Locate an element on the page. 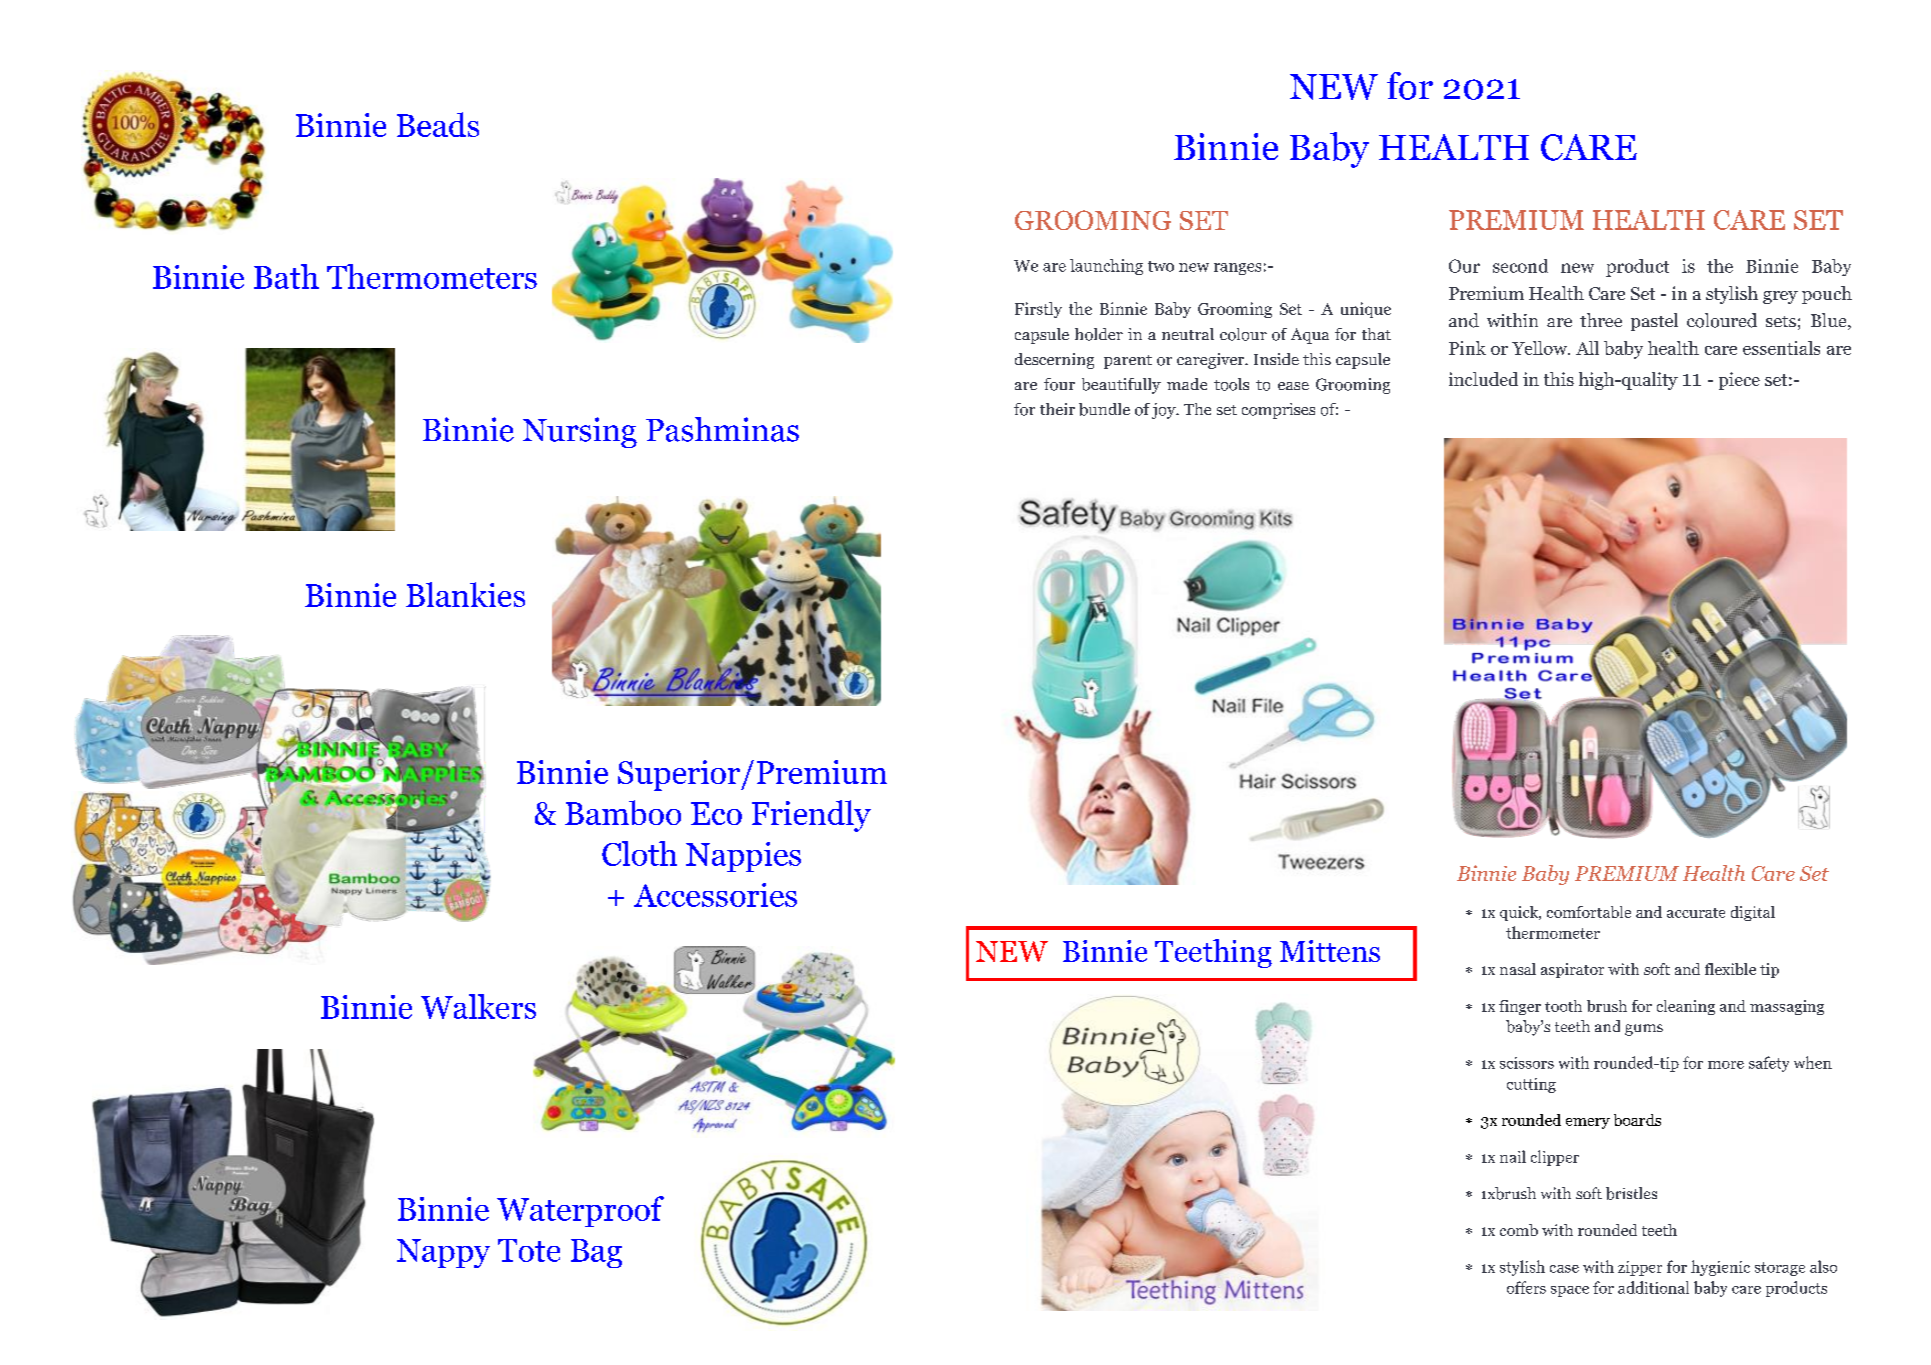 The width and height of the image is (1931, 1365). Bag is located at coordinates (596, 1253).
